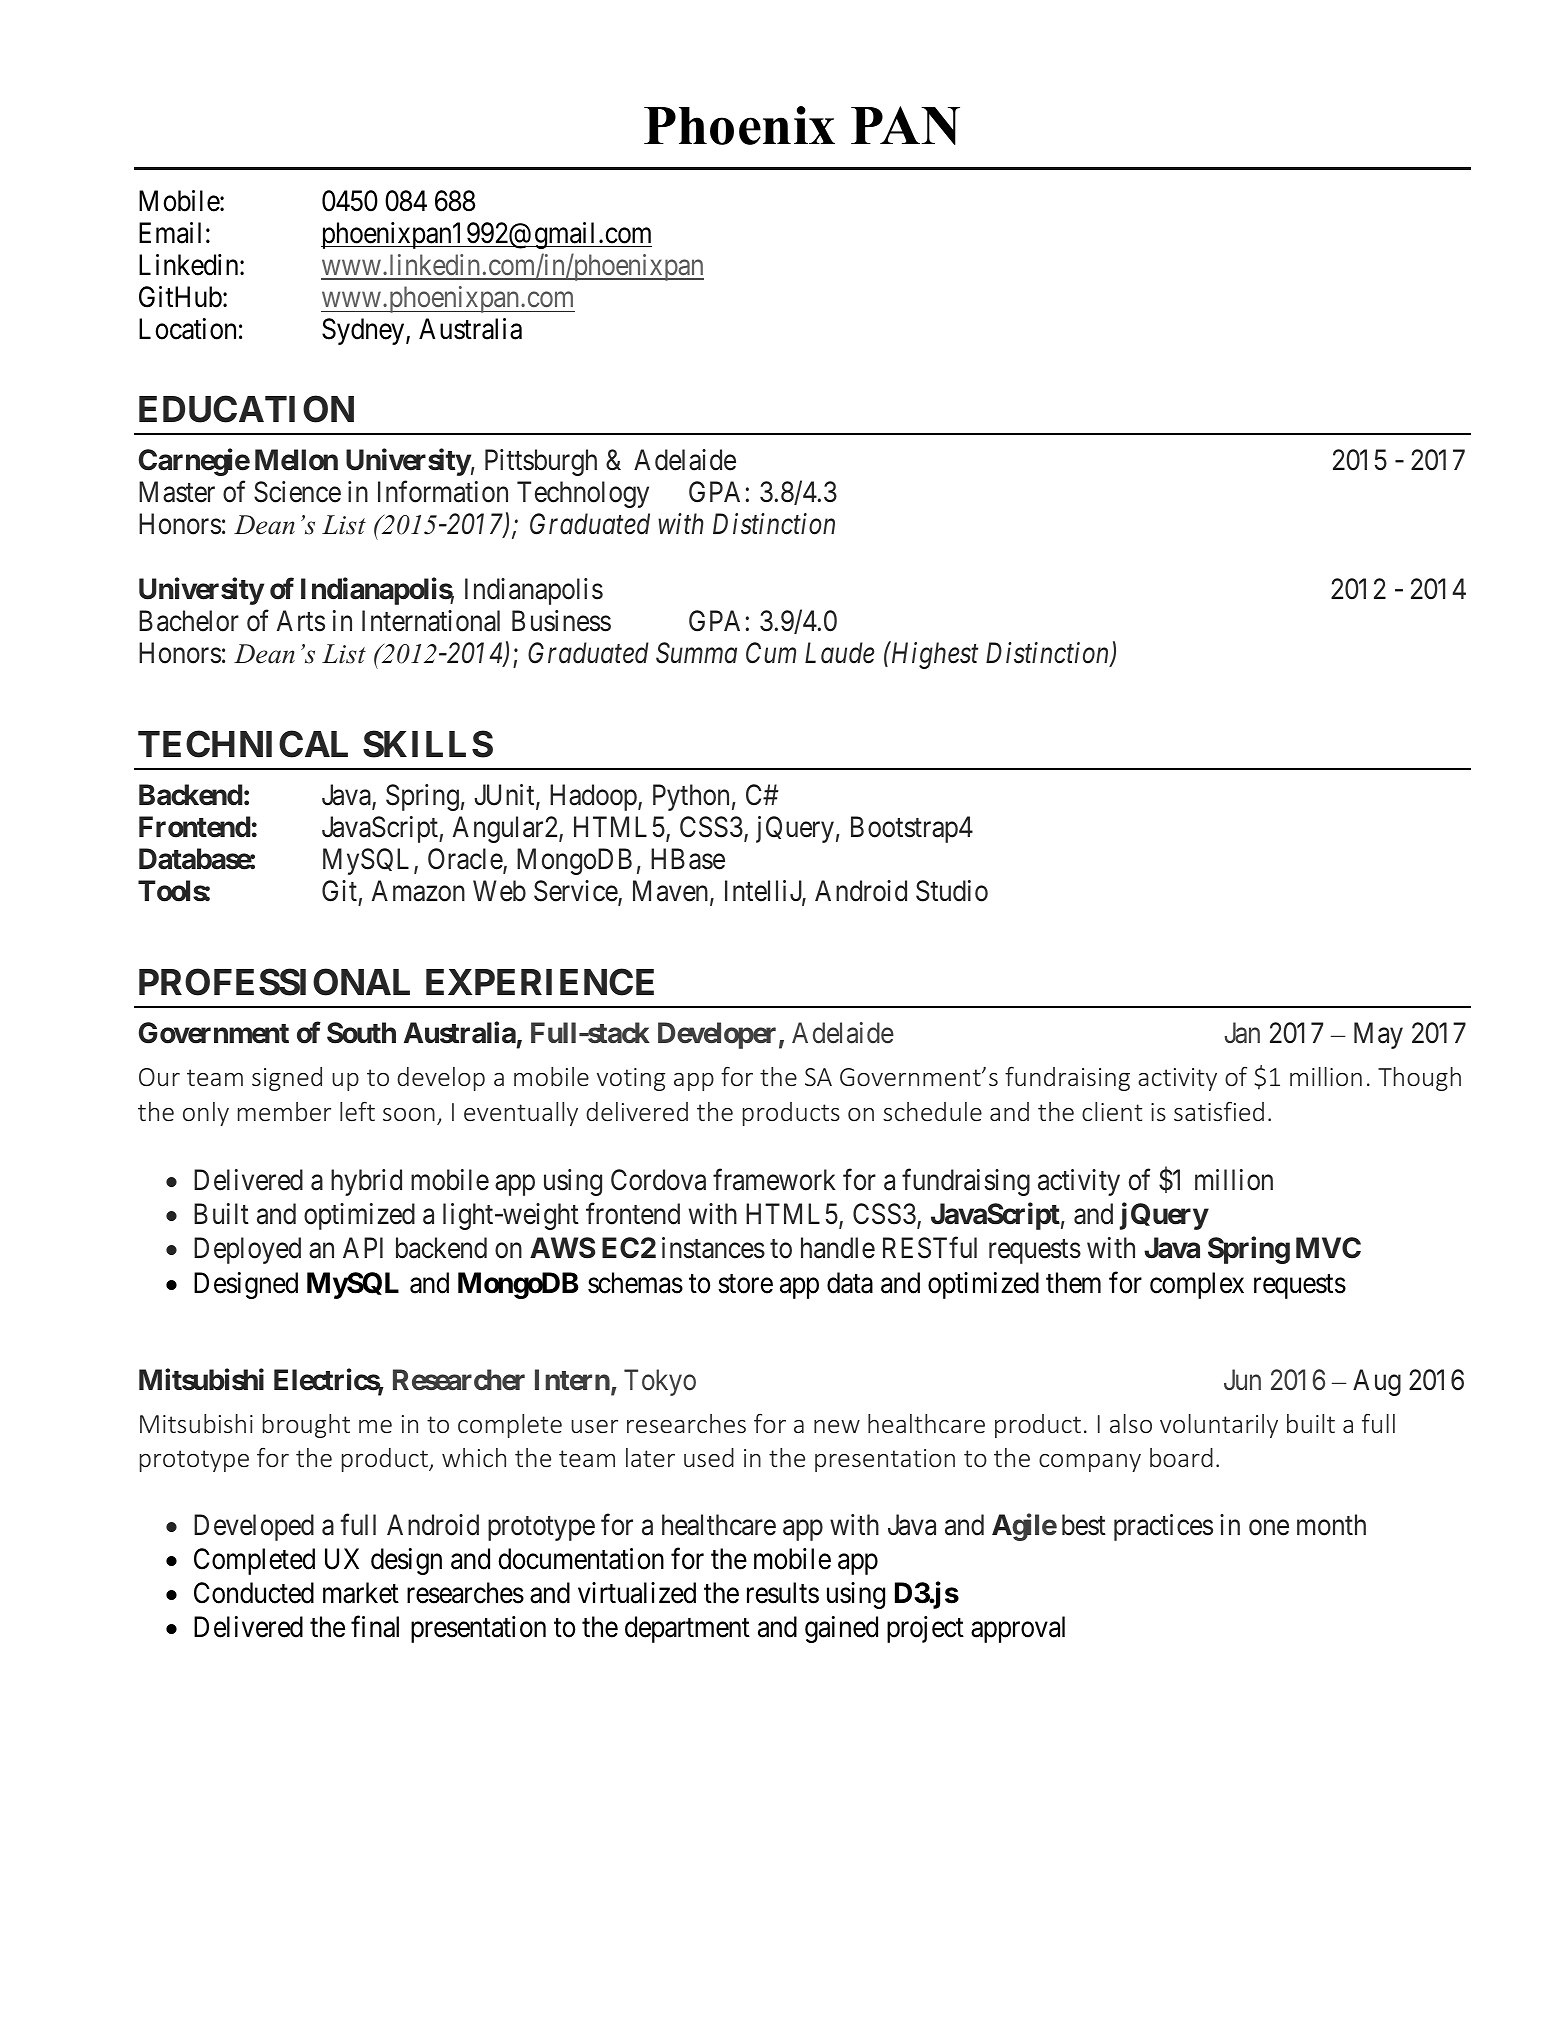 The height and width of the image is (2018, 1559). Describe the element at coordinates (301, 621) in the image. I see `Arts` at that location.
